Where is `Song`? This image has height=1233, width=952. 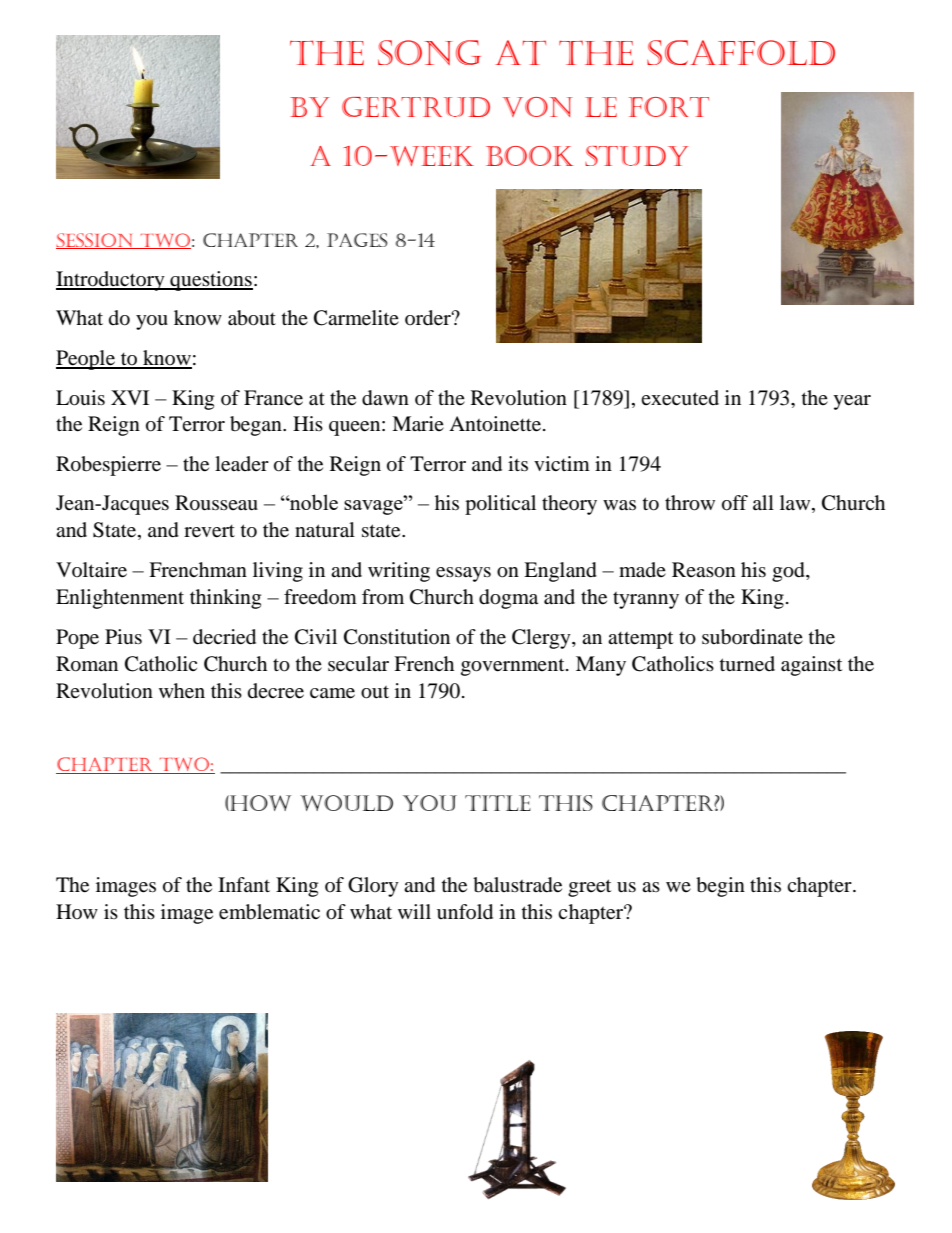 Song is located at coordinates (429, 52).
